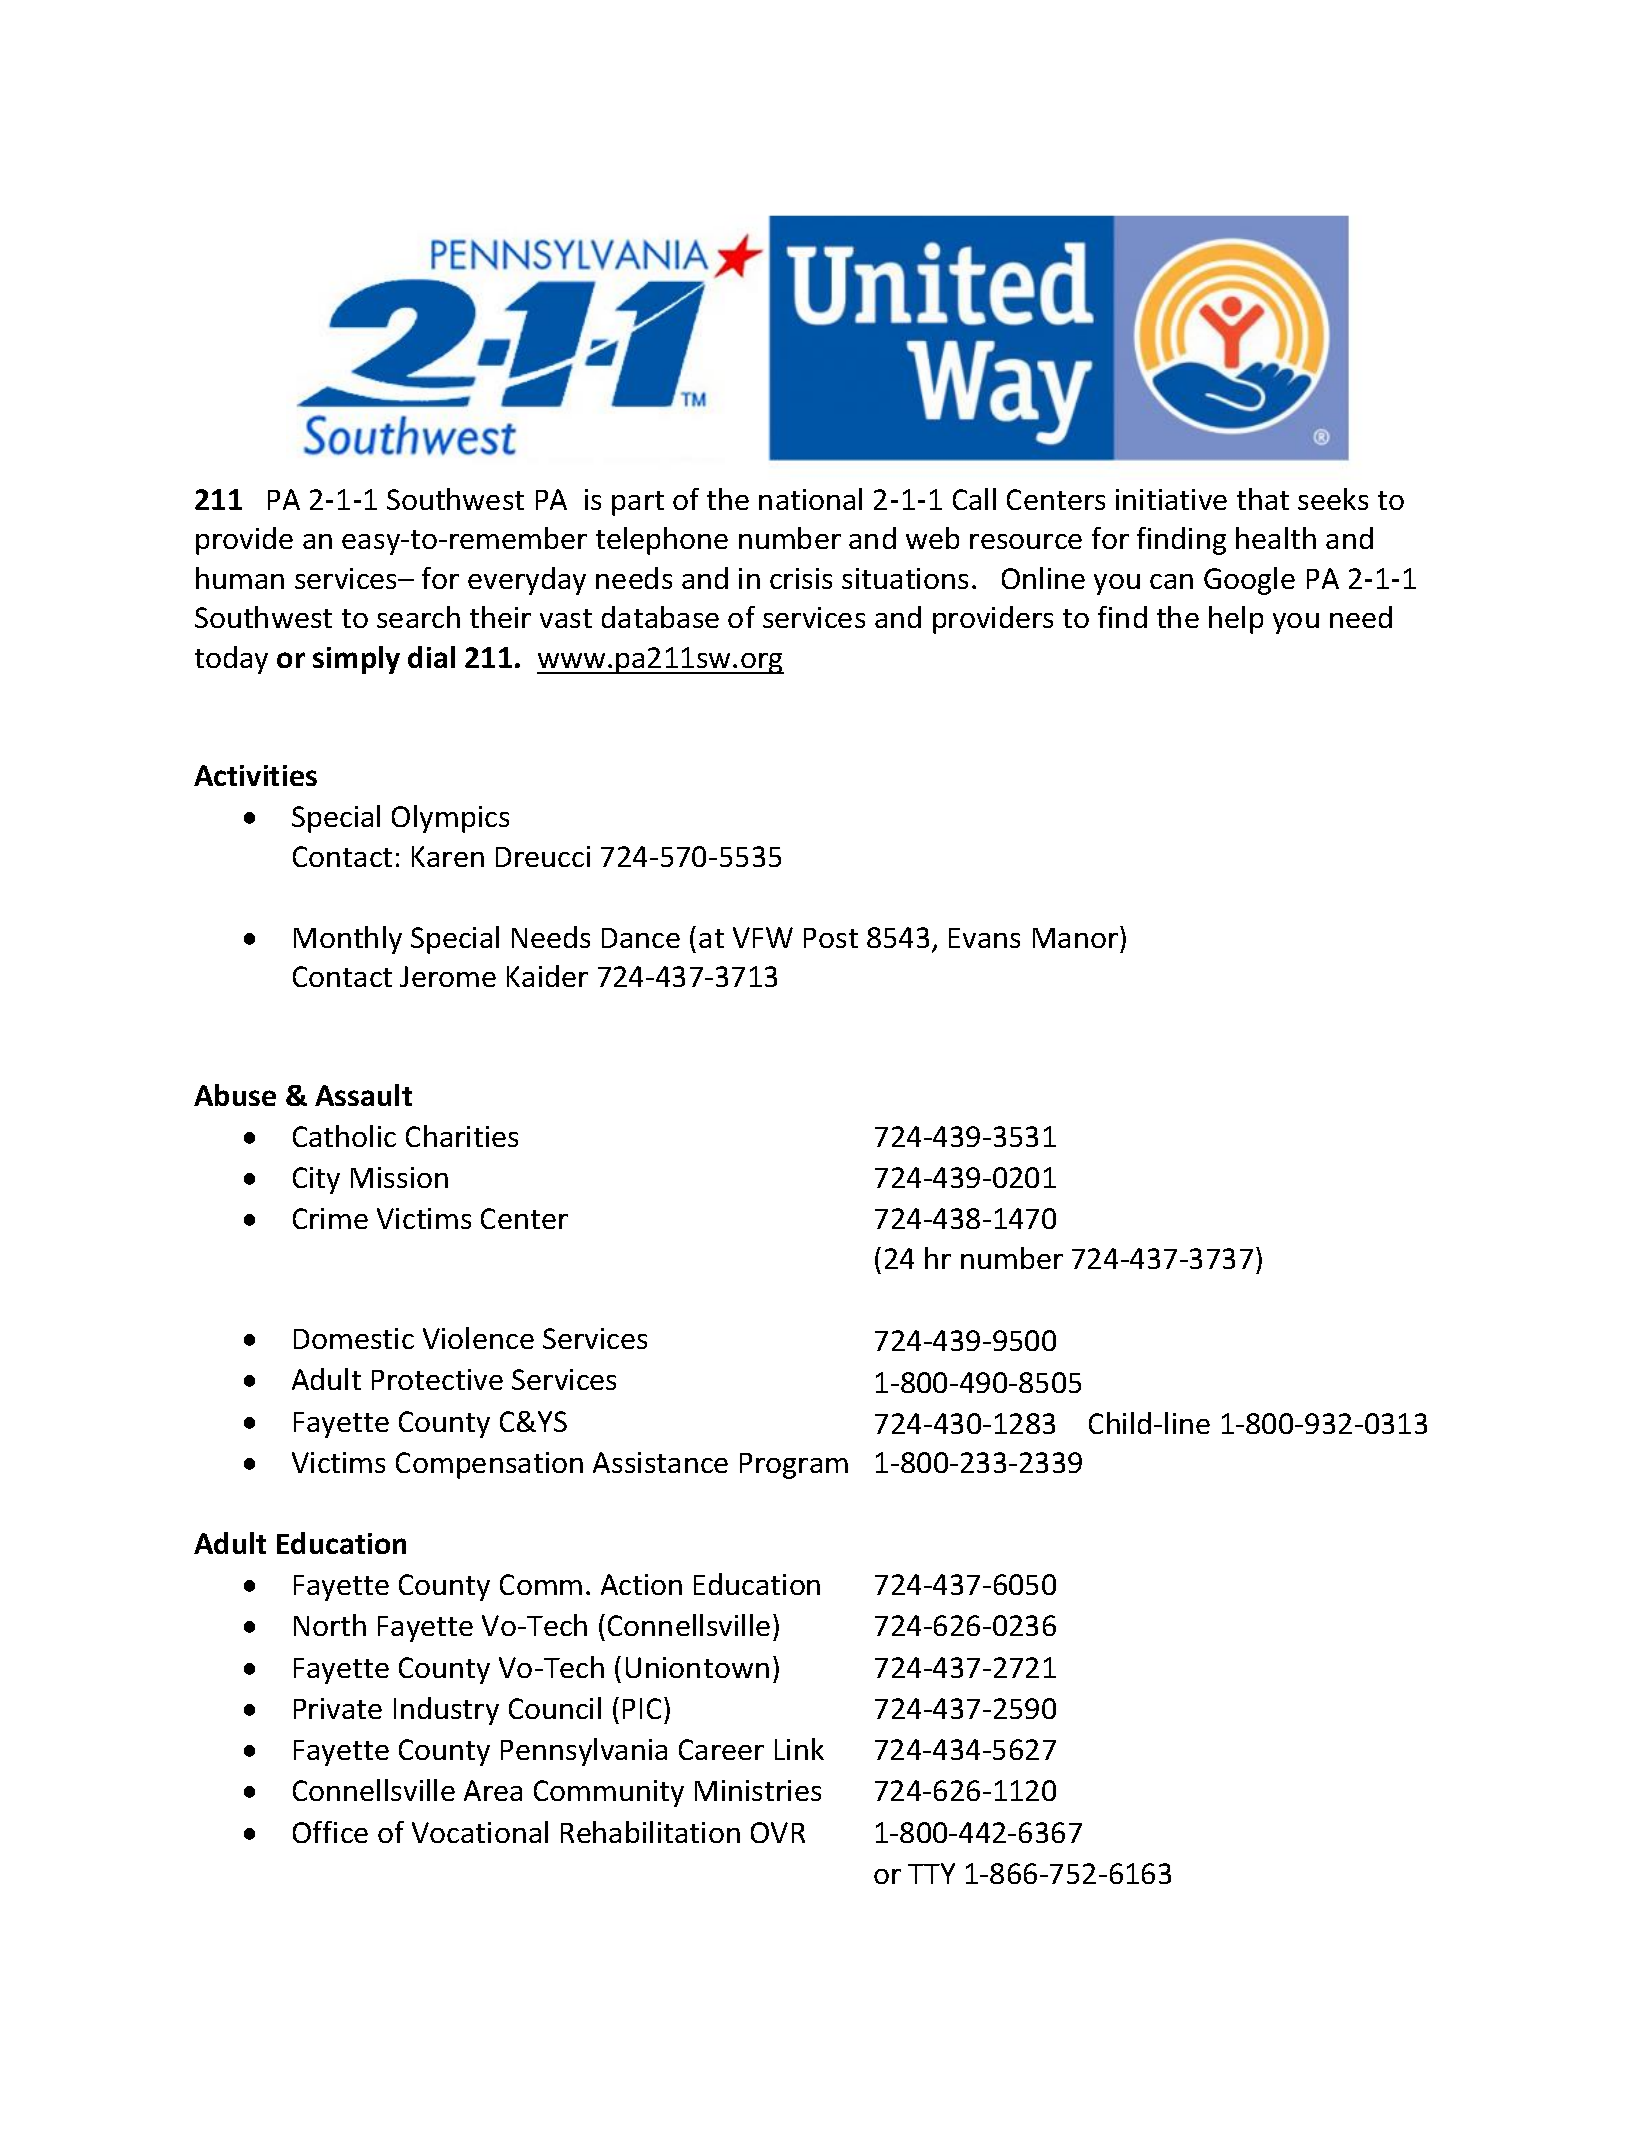  What do you see at coordinates (801, 578) in the page?
I see `crisis` at bounding box center [801, 578].
